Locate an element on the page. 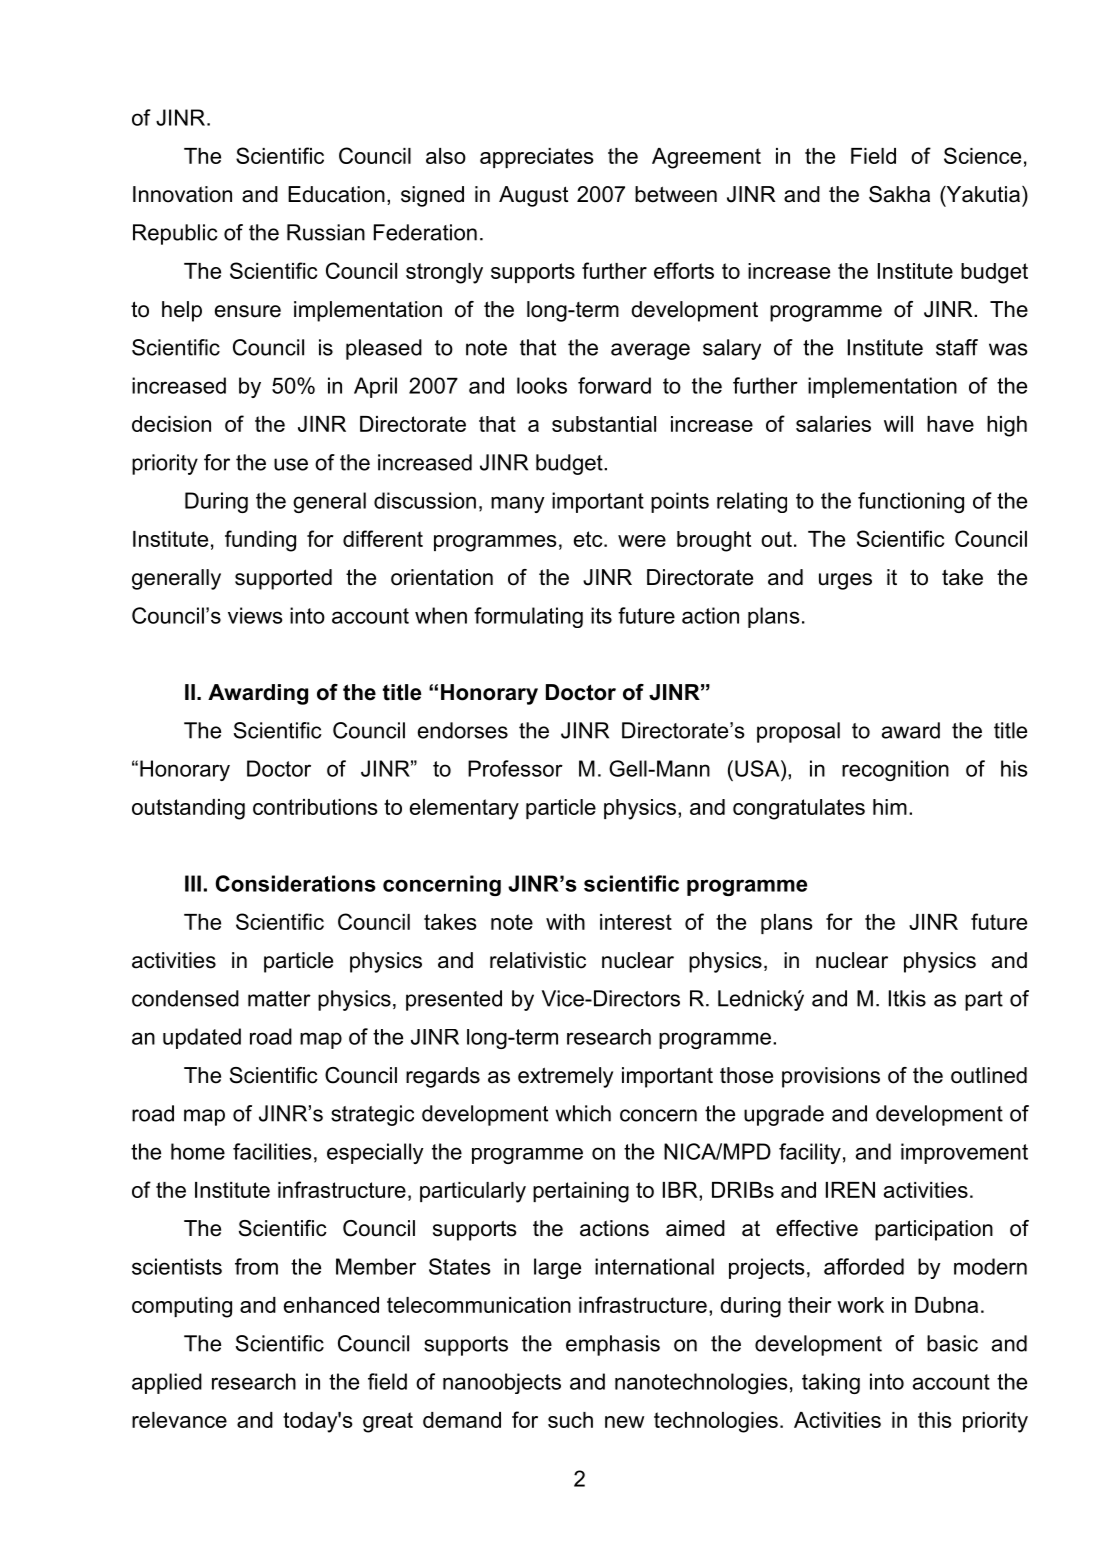 This page has height=1558, width=1101. substantial is located at coordinates (604, 424).
